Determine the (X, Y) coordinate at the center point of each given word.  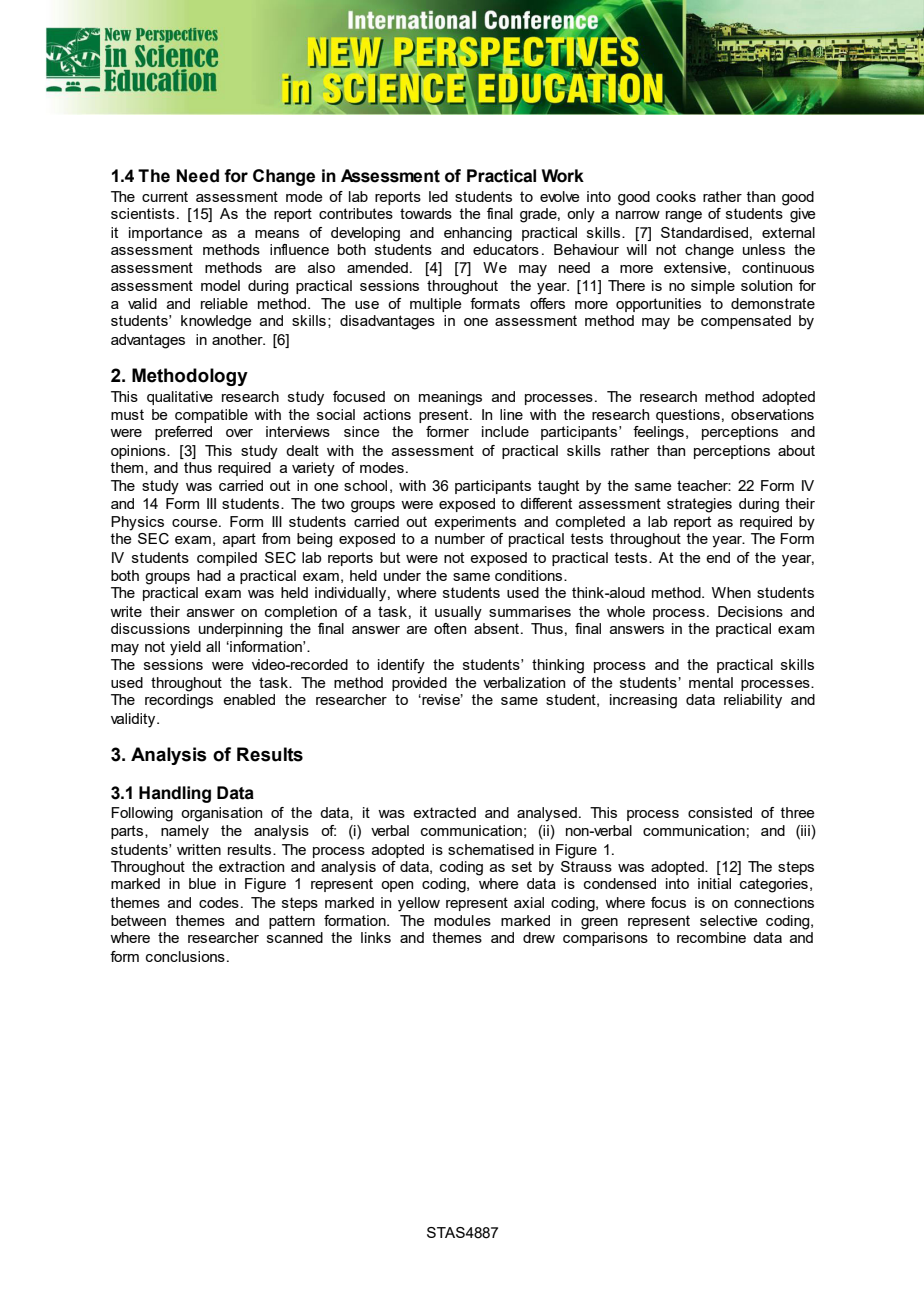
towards (426, 213)
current (165, 196)
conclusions (185, 956)
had (209, 575)
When (731, 592)
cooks (676, 196)
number (460, 538)
